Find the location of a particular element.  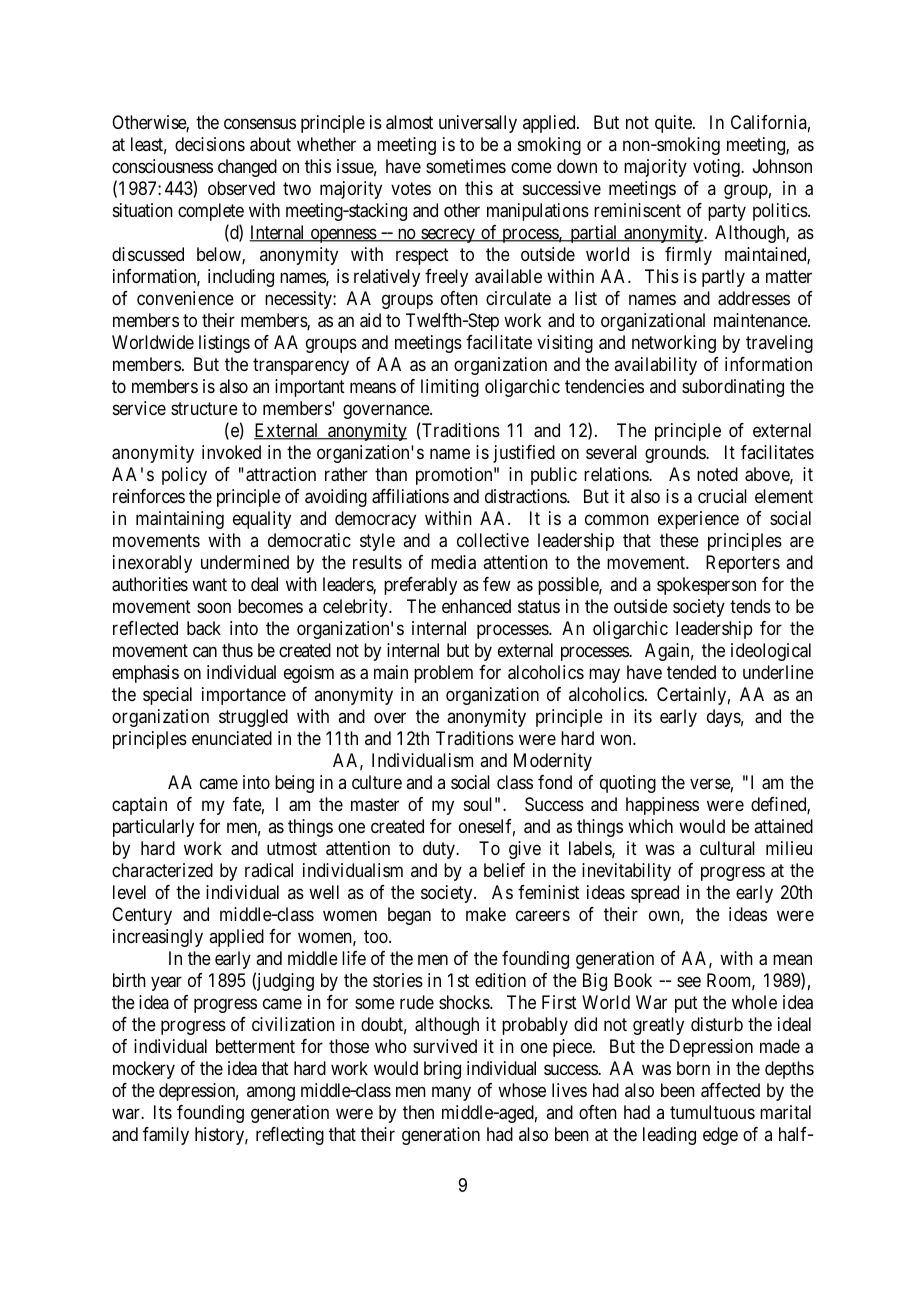

history is located at coordinates (221, 1136).
